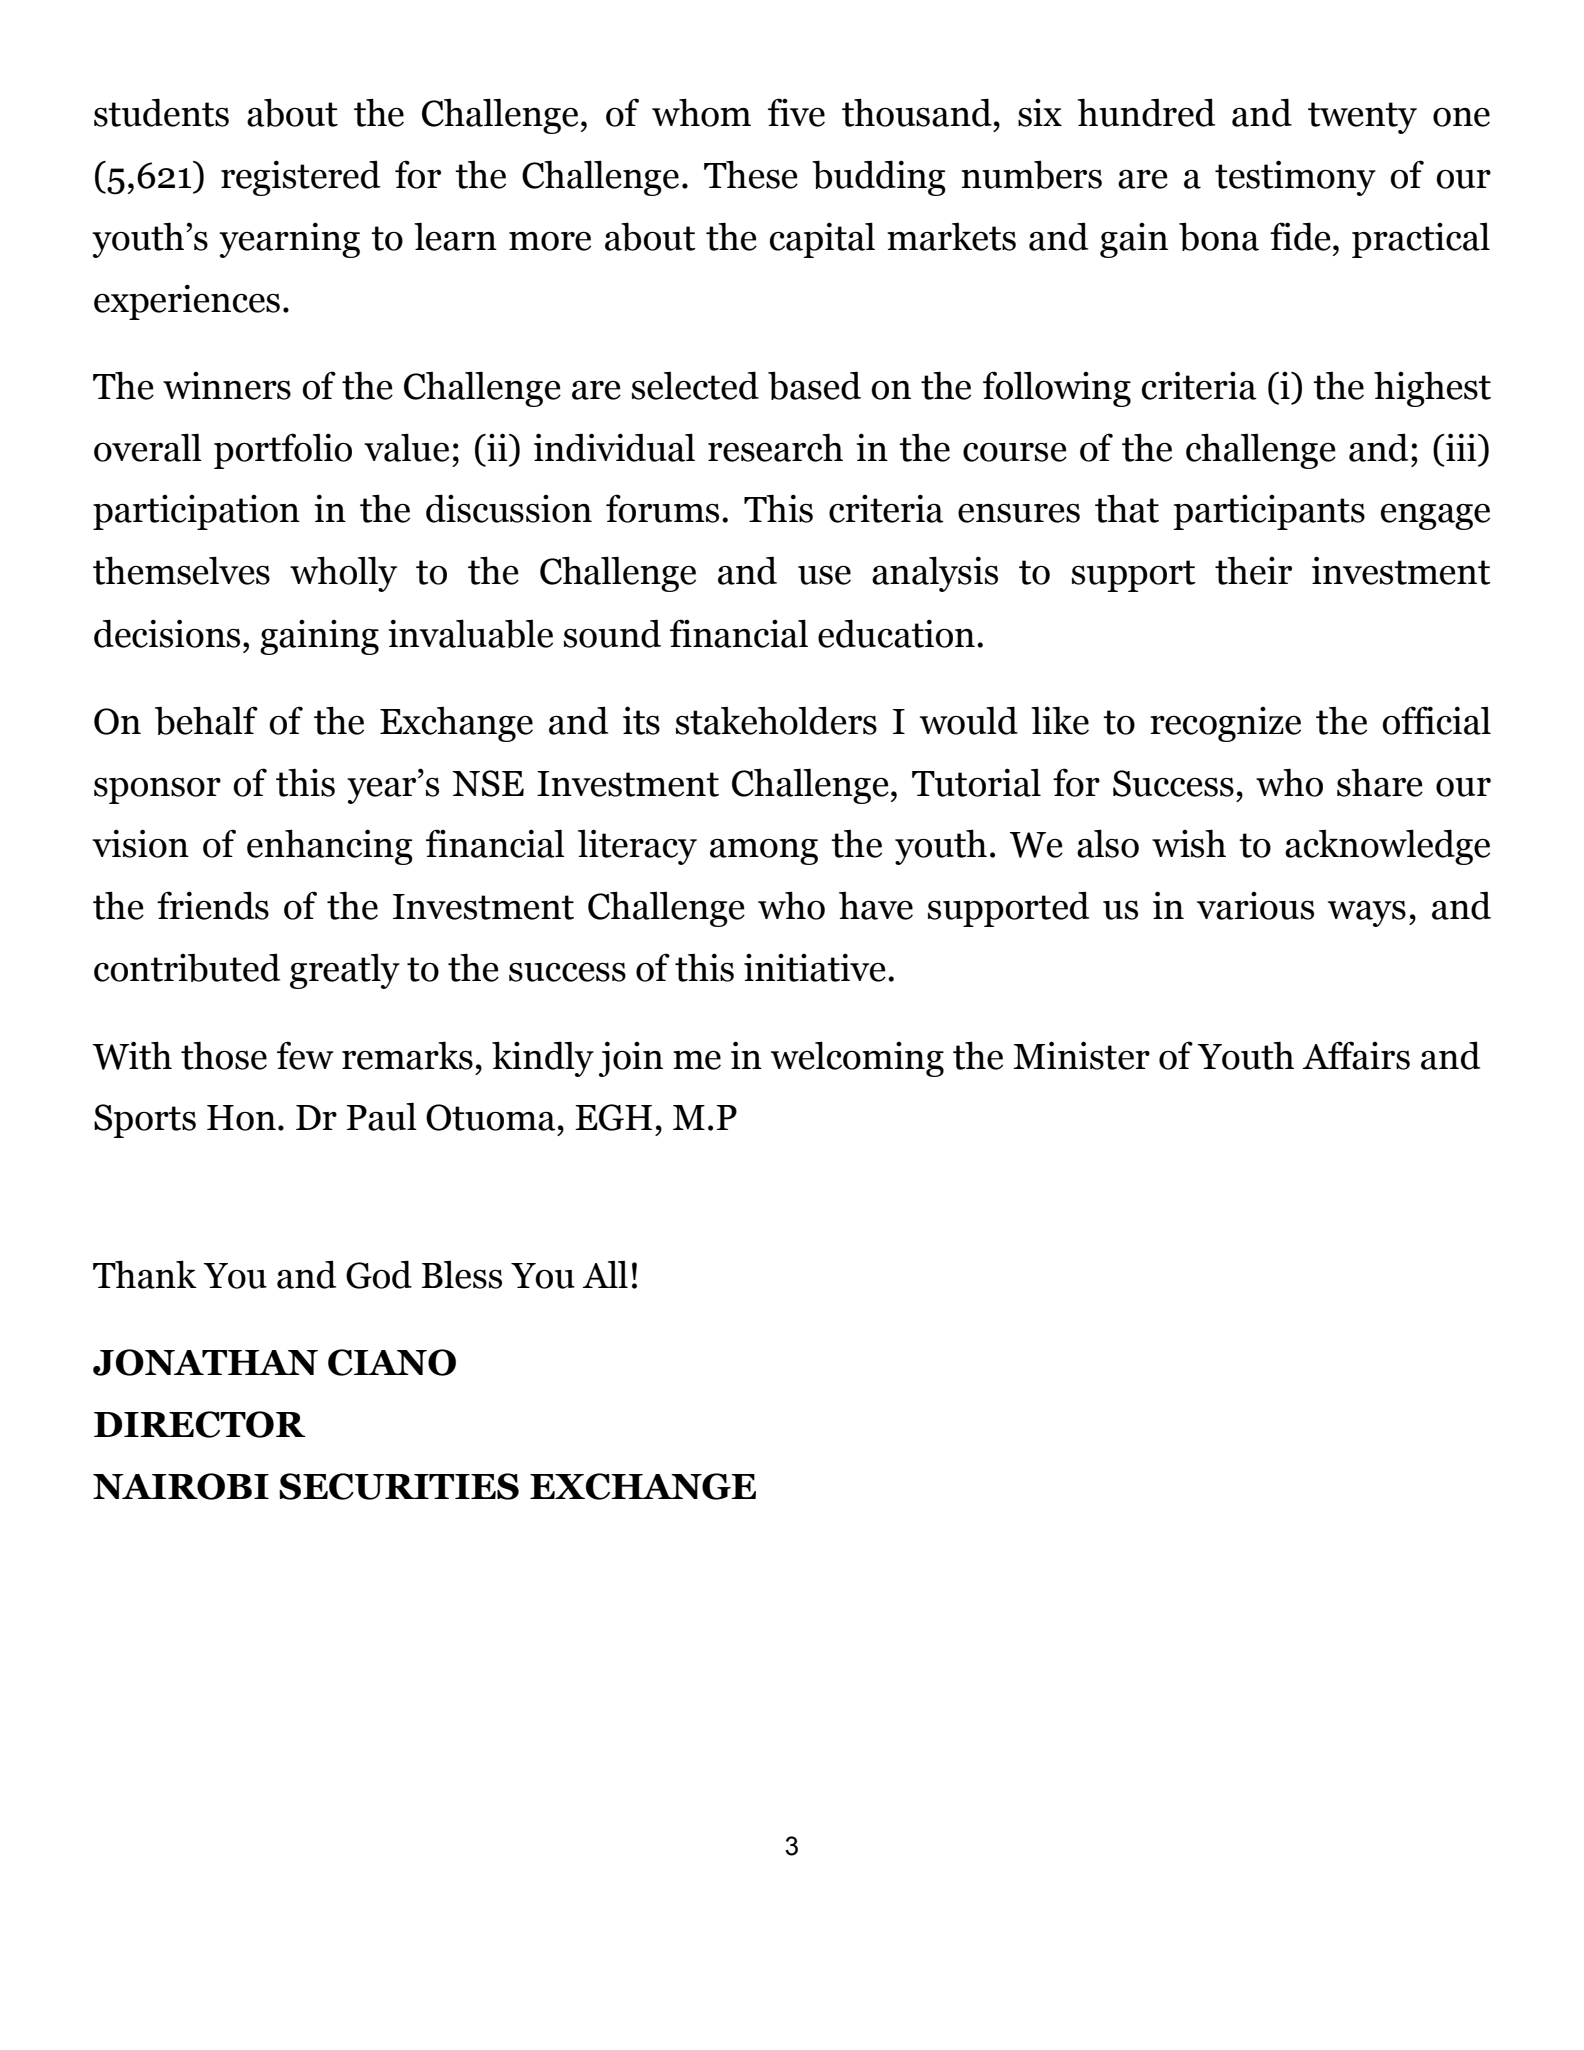 Image resolution: width=1584 pixels, height=2050 pixels. What do you see at coordinates (751, 174) in the document?
I see `These` at bounding box center [751, 174].
